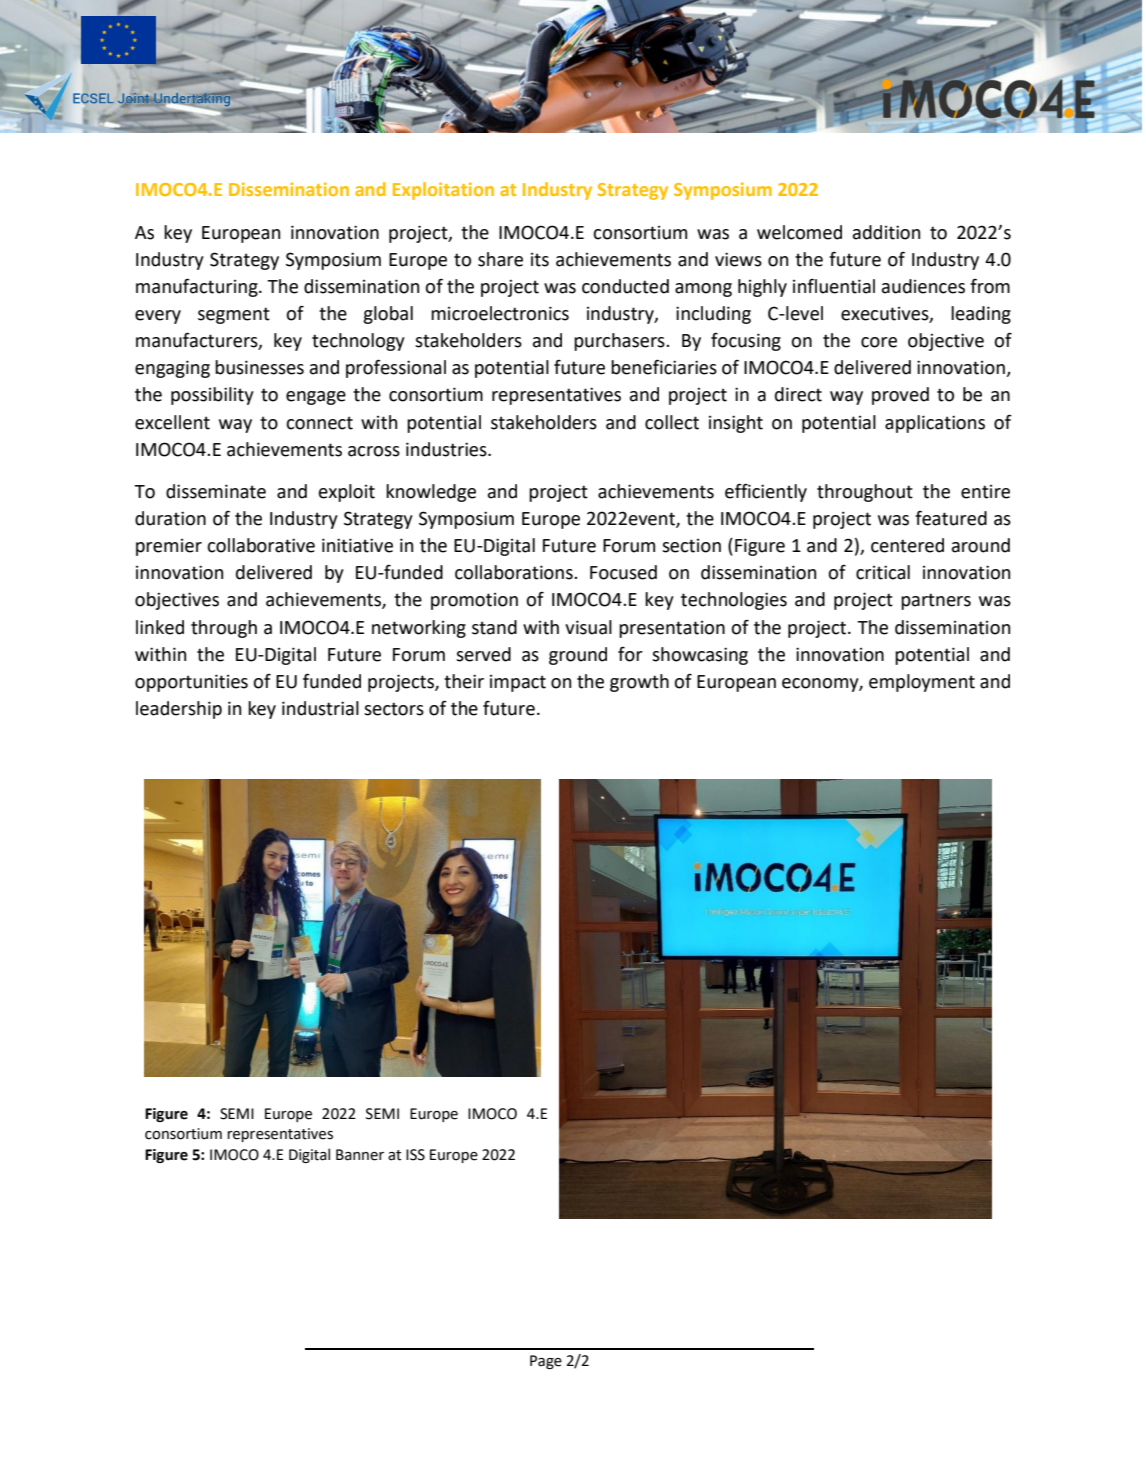 Image resolution: width=1146 pixels, height=1483 pixels. Describe the element at coordinates (518, 683) in the image. I see `impact` at that location.
